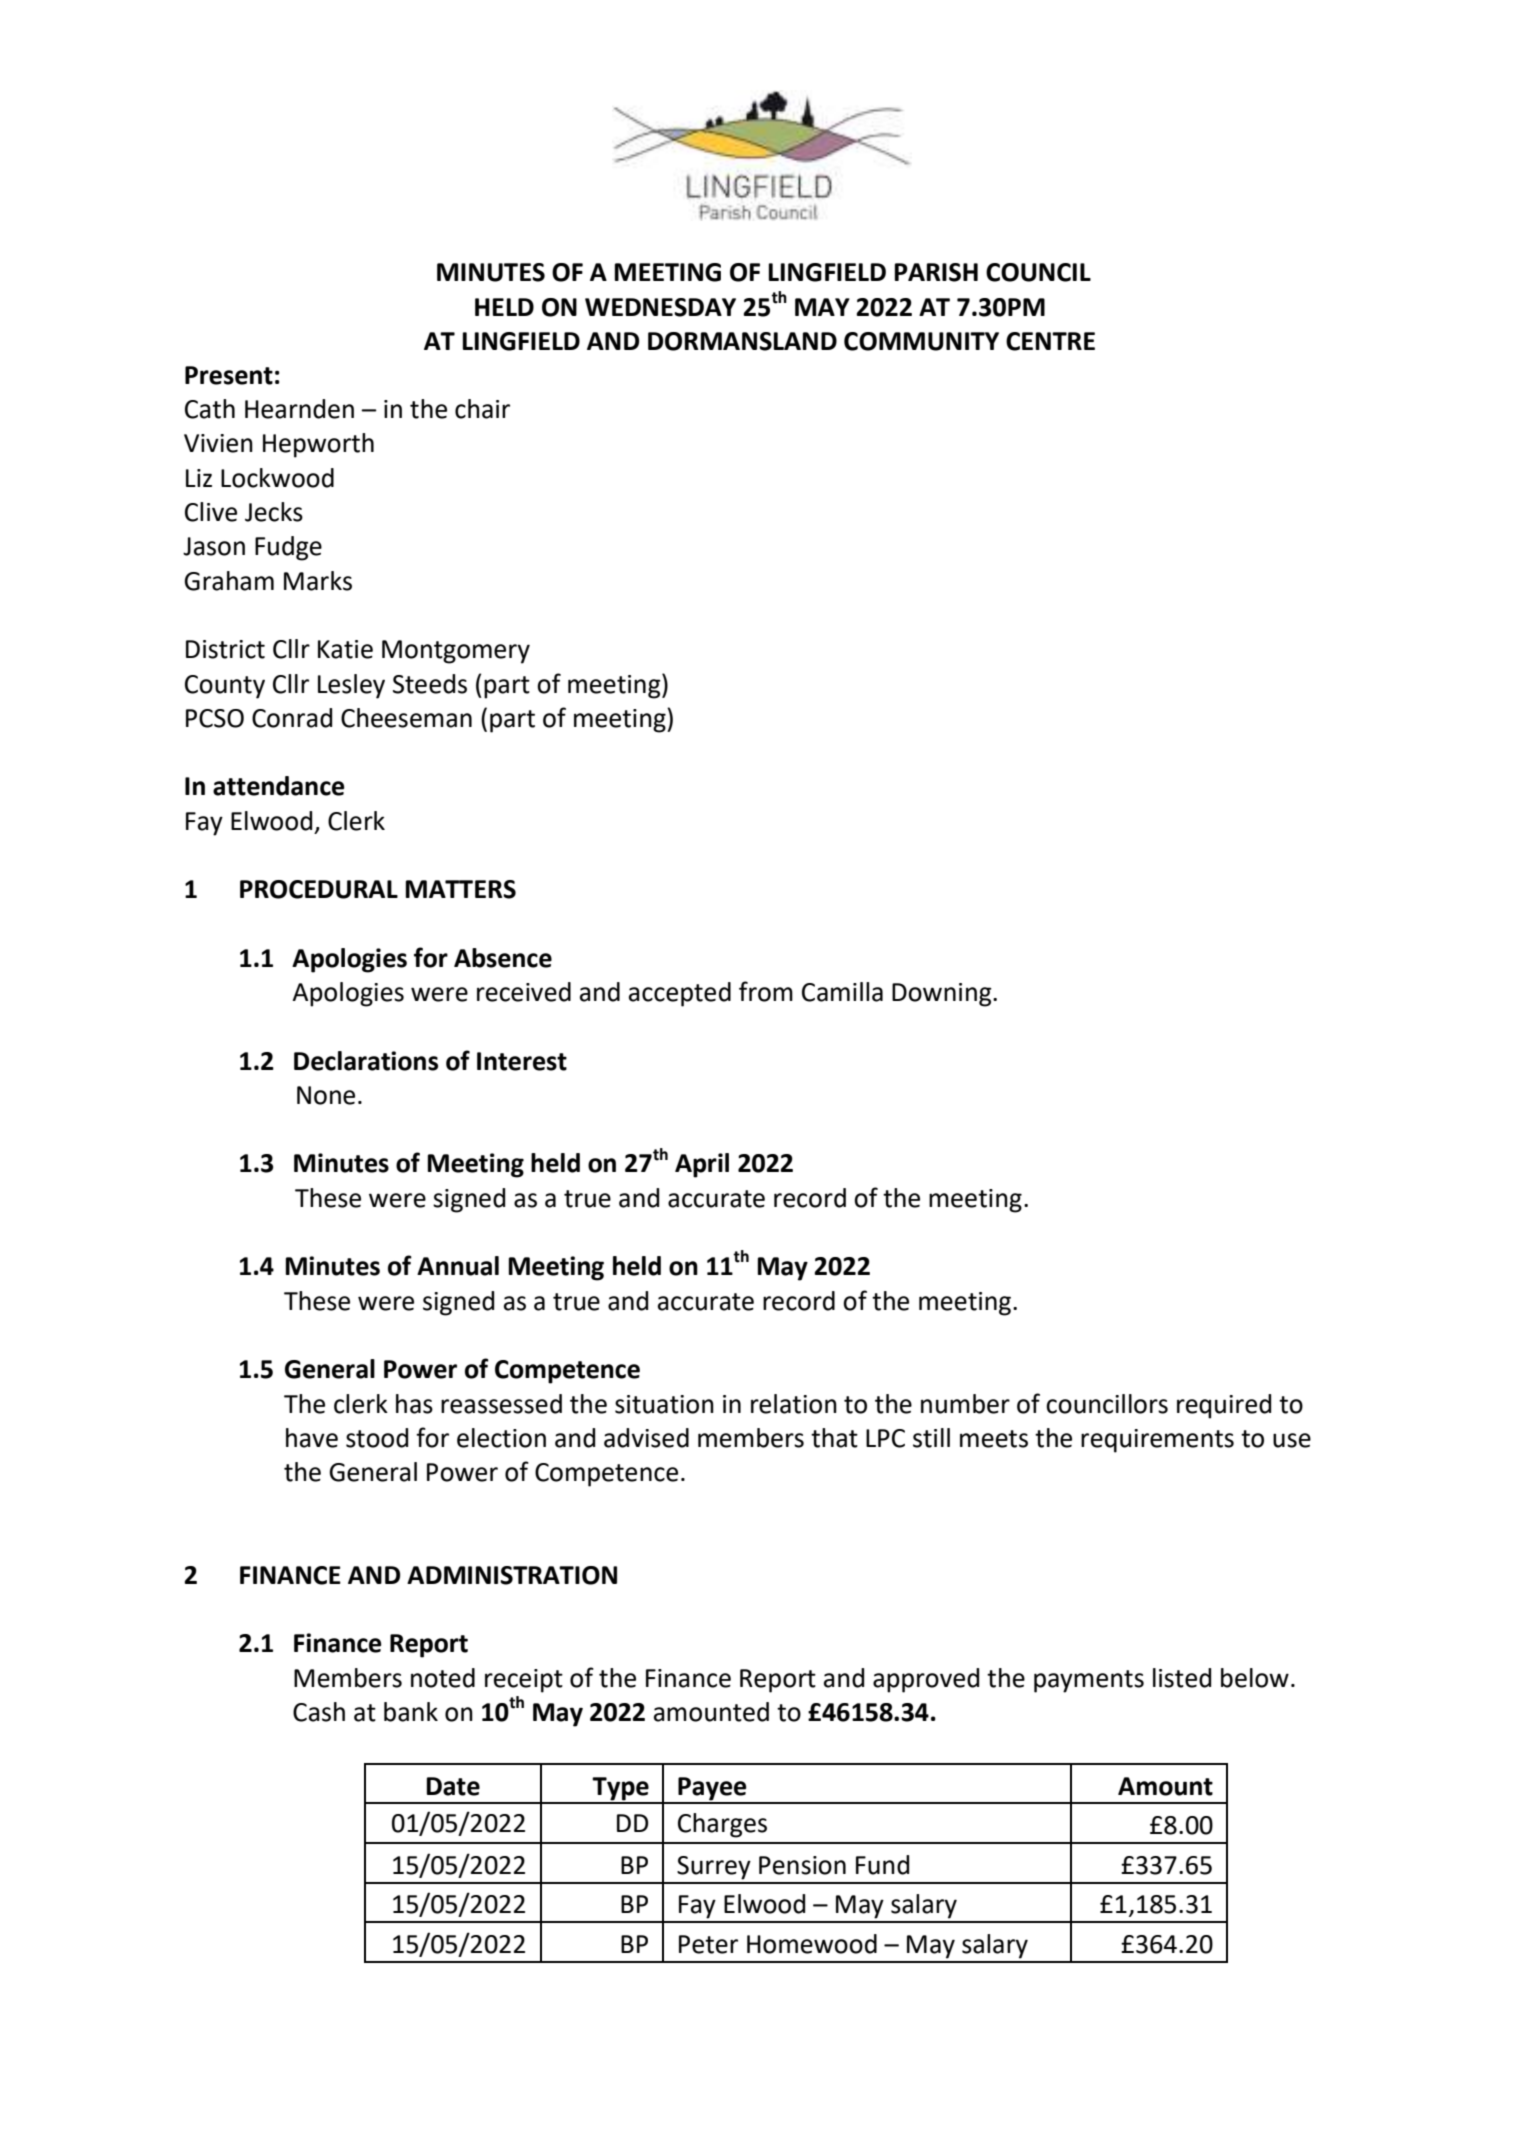 This screenshot has height=2149, width=1520. What do you see at coordinates (921, 341) in the screenshot?
I see `COMMUNITY` at bounding box center [921, 341].
